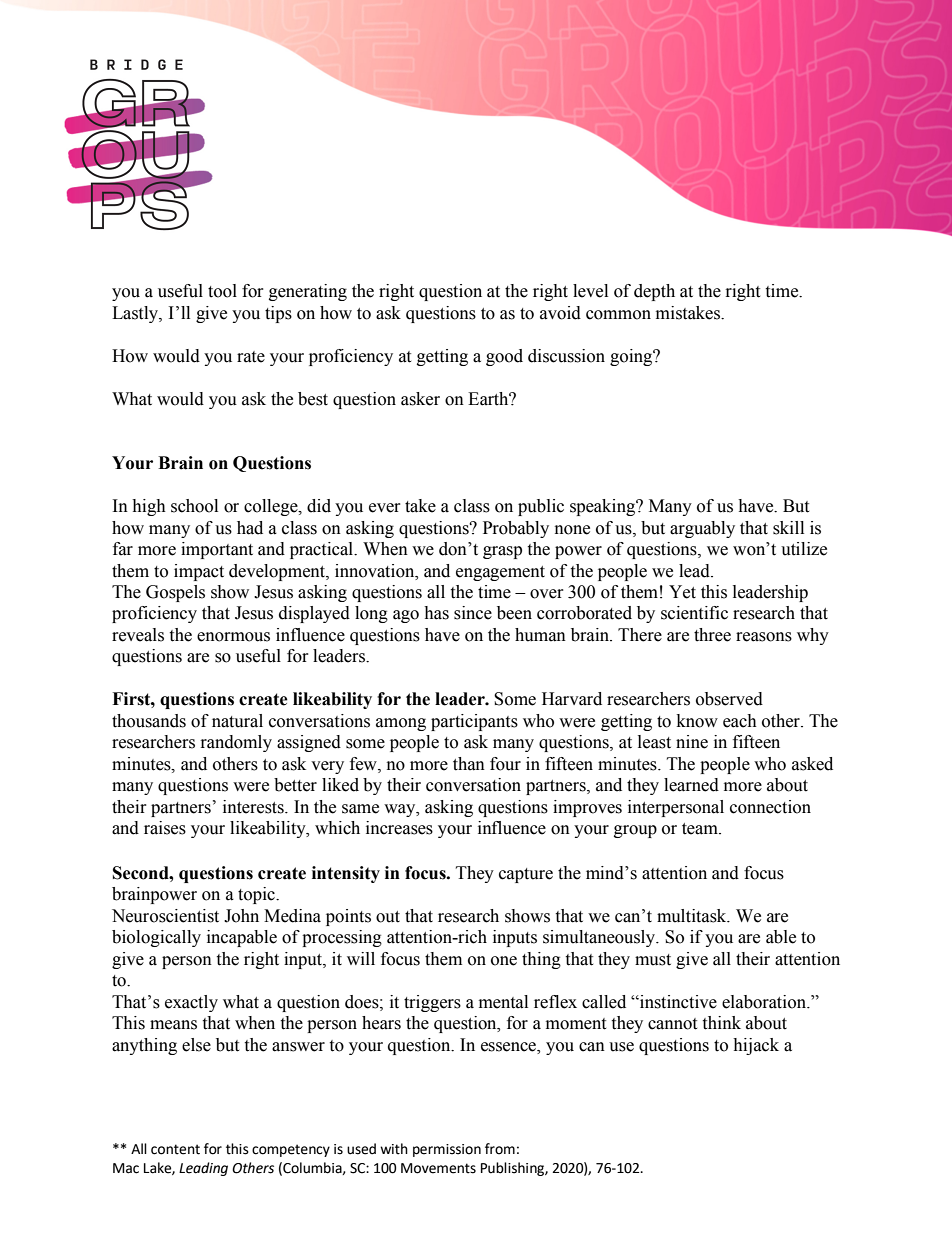  Describe the element at coordinates (175, 1149) in the image. I see `content` at that location.
